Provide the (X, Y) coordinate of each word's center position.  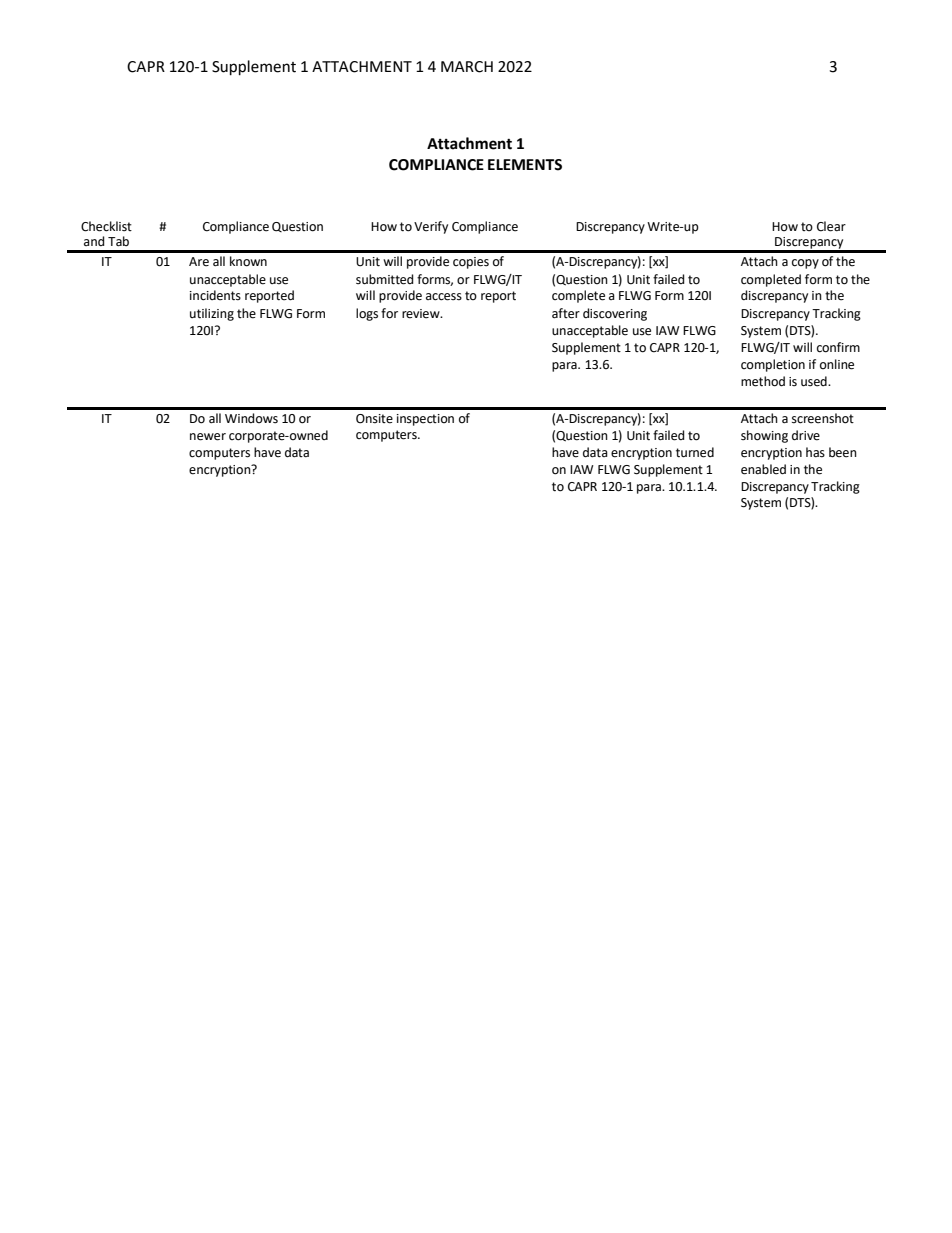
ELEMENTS (525, 165)
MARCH (467, 67)
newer (208, 437)
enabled (763, 469)
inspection (425, 420)
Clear (831, 226)
